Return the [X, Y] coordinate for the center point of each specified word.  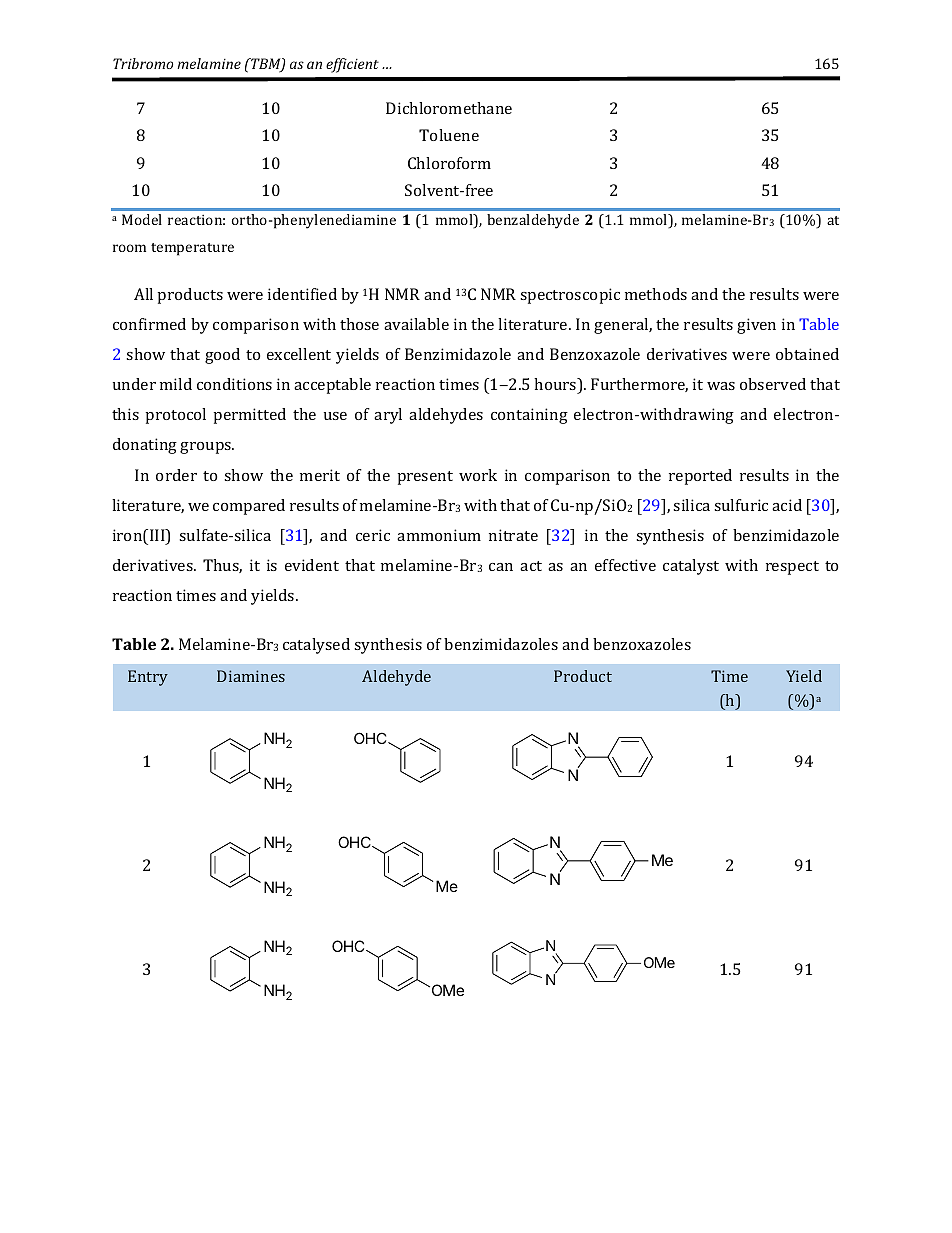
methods [656, 294]
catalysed [316, 646]
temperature [192, 249]
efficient [352, 65]
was [721, 386]
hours [556, 385]
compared [249, 507]
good [222, 356]
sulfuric [741, 505]
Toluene [449, 135]
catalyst [691, 567]
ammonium [439, 535]
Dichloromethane [449, 108]
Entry [148, 678]
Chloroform [449, 163]
